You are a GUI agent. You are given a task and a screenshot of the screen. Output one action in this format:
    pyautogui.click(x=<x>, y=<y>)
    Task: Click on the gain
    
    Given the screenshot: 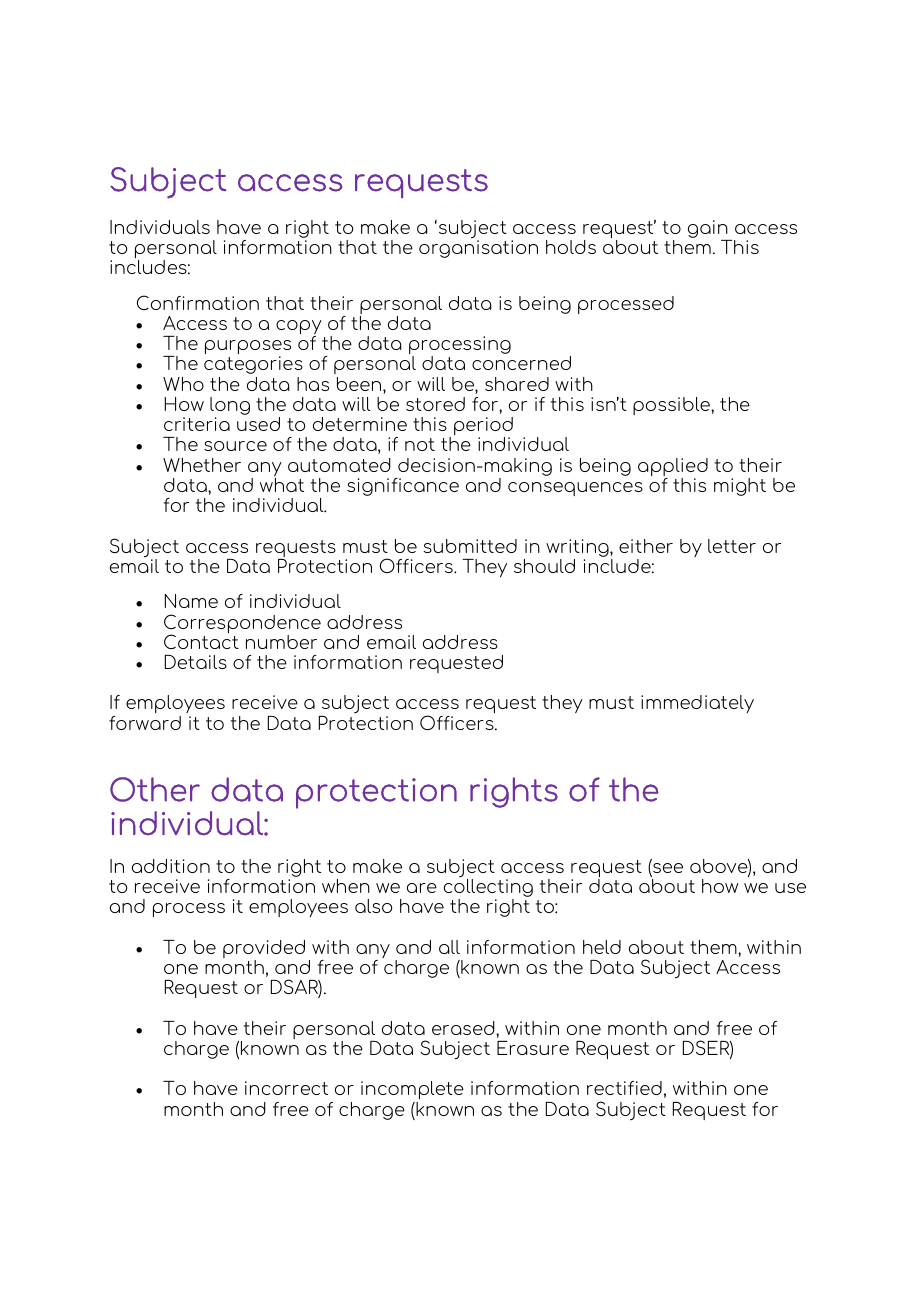 What is the action you would take?
    pyautogui.click(x=709, y=230)
